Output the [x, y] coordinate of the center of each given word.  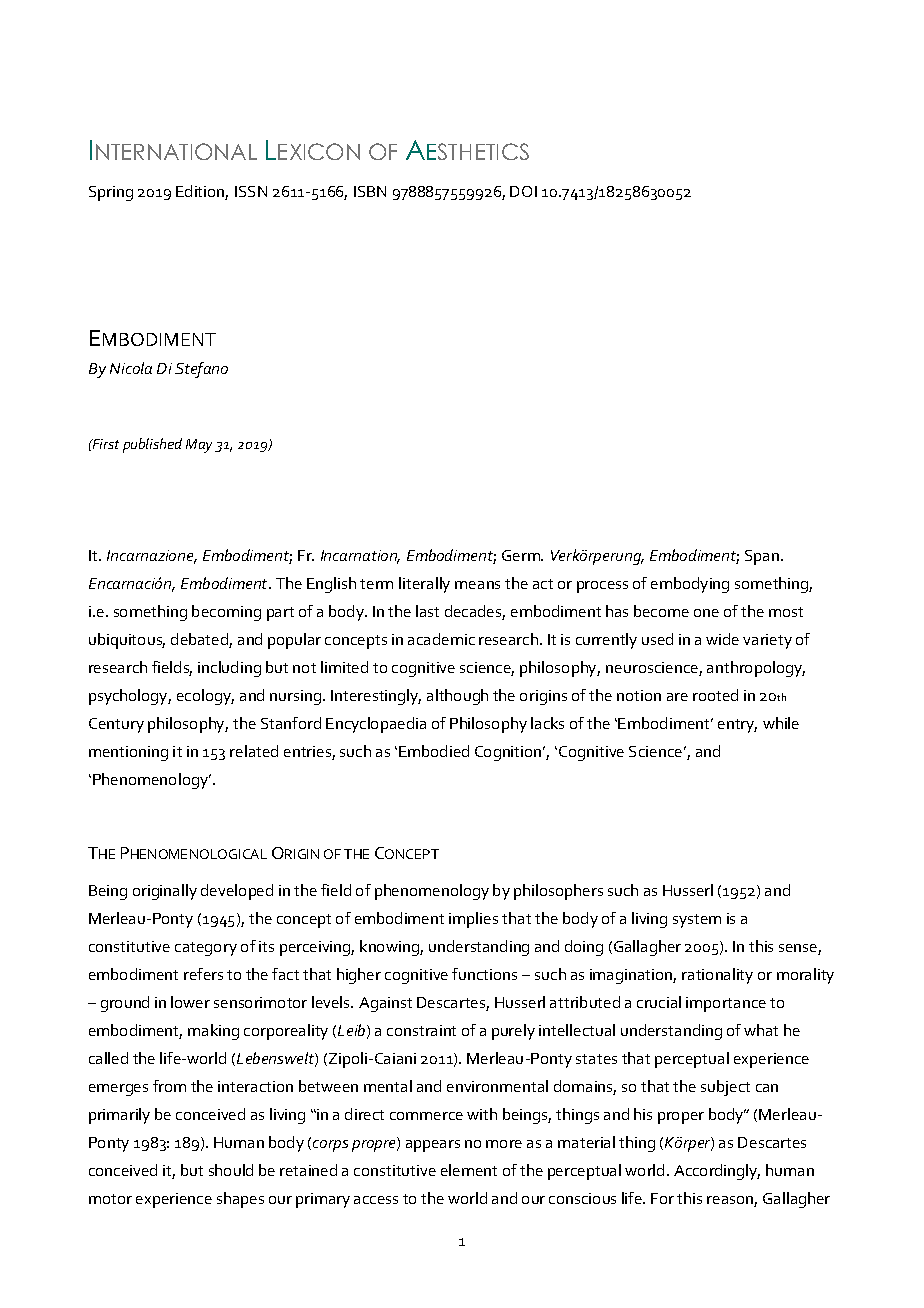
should [231, 1170]
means [477, 585]
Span [763, 557]
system [697, 921]
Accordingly [717, 1172]
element [469, 1170]
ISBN [370, 191]
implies [473, 920]
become [661, 611]
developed [237, 892]
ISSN [251, 191]
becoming [226, 613]
